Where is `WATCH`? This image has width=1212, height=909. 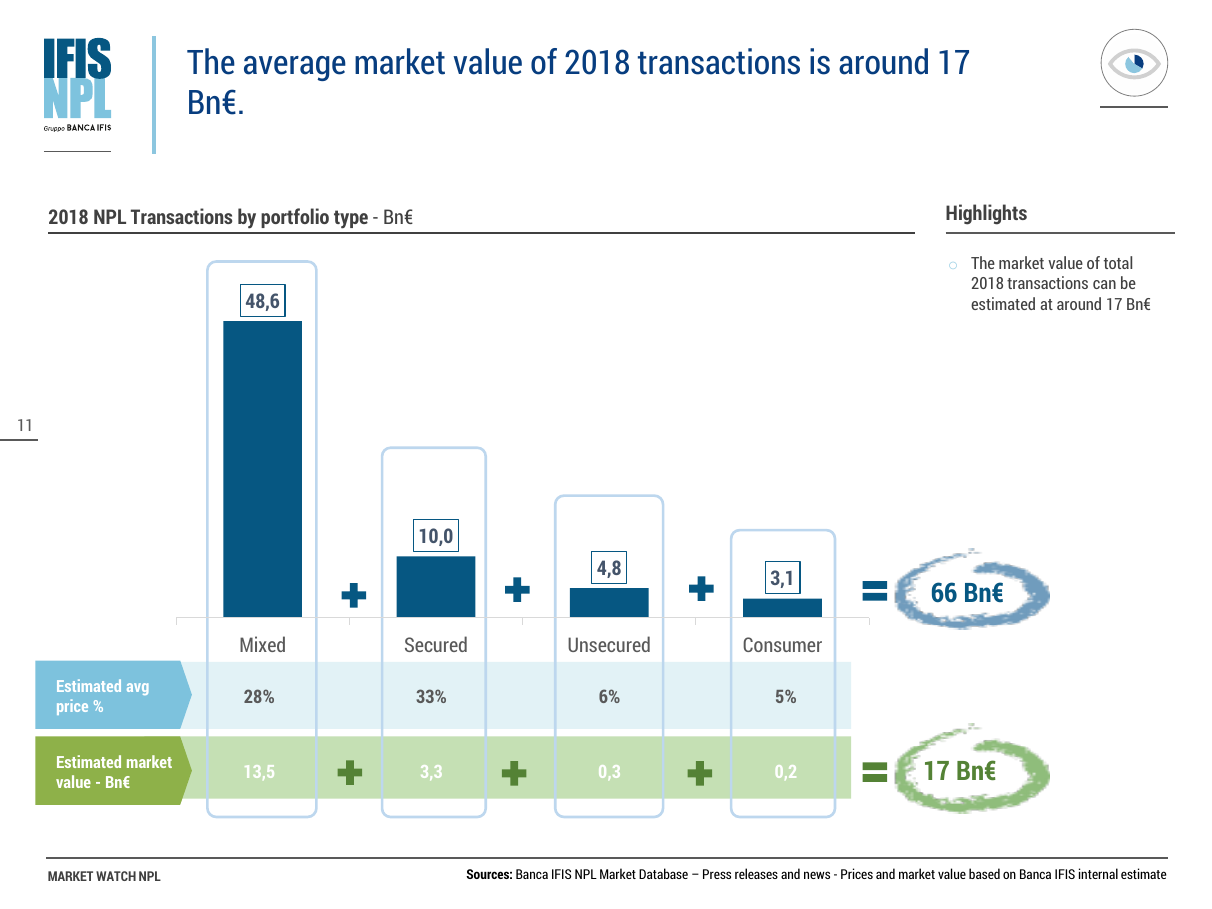
WATCH is located at coordinates (116, 876).
